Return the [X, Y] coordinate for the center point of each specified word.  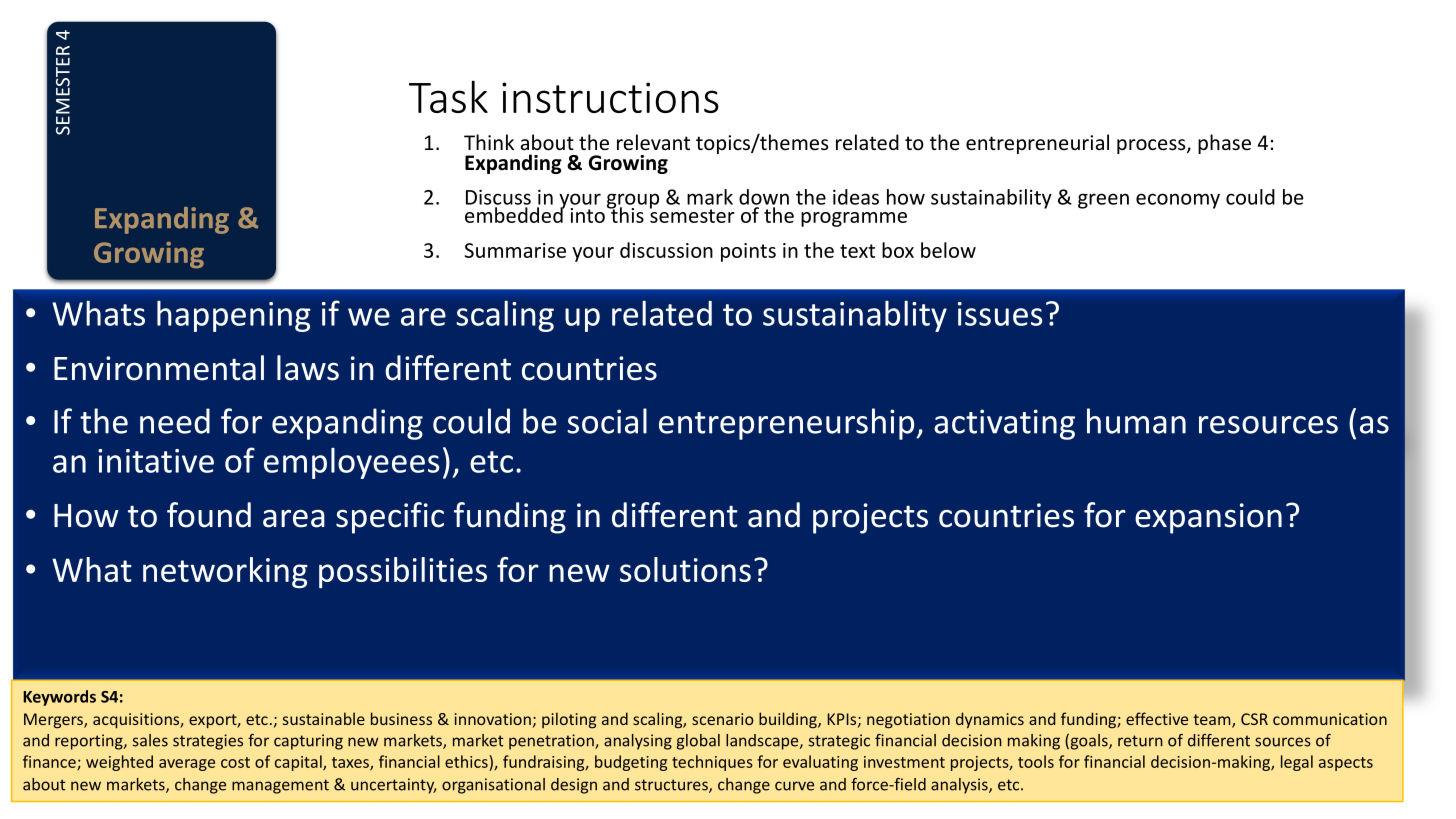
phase [1224, 144]
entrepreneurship [788, 424]
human [1136, 421]
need [175, 421]
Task [448, 96]
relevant [653, 142]
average [187, 765]
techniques [712, 763]
